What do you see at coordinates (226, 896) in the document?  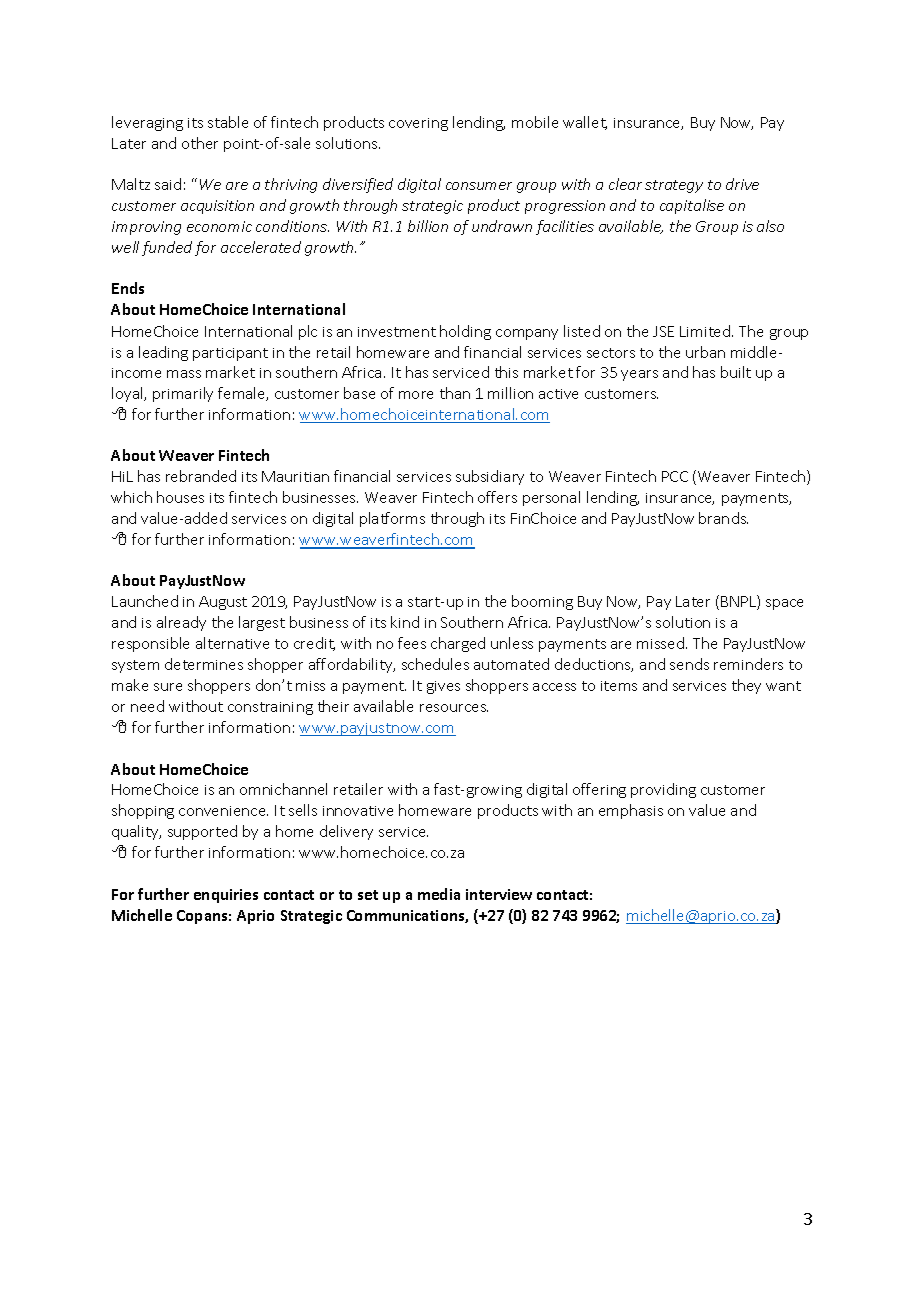 I see `enquiries` at bounding box center [226, 896].
